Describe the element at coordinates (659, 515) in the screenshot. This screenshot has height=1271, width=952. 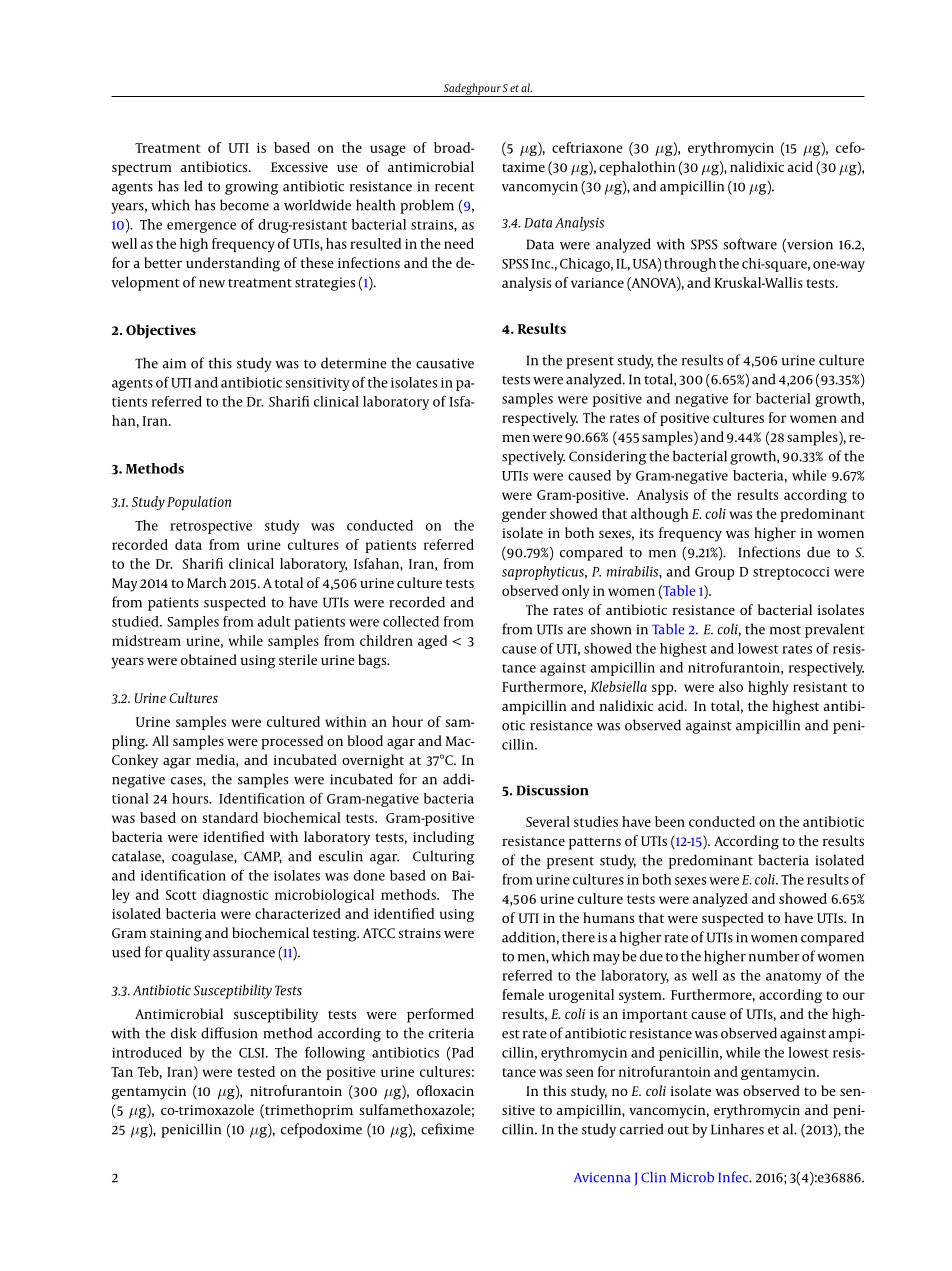
I see `although` at that location.
